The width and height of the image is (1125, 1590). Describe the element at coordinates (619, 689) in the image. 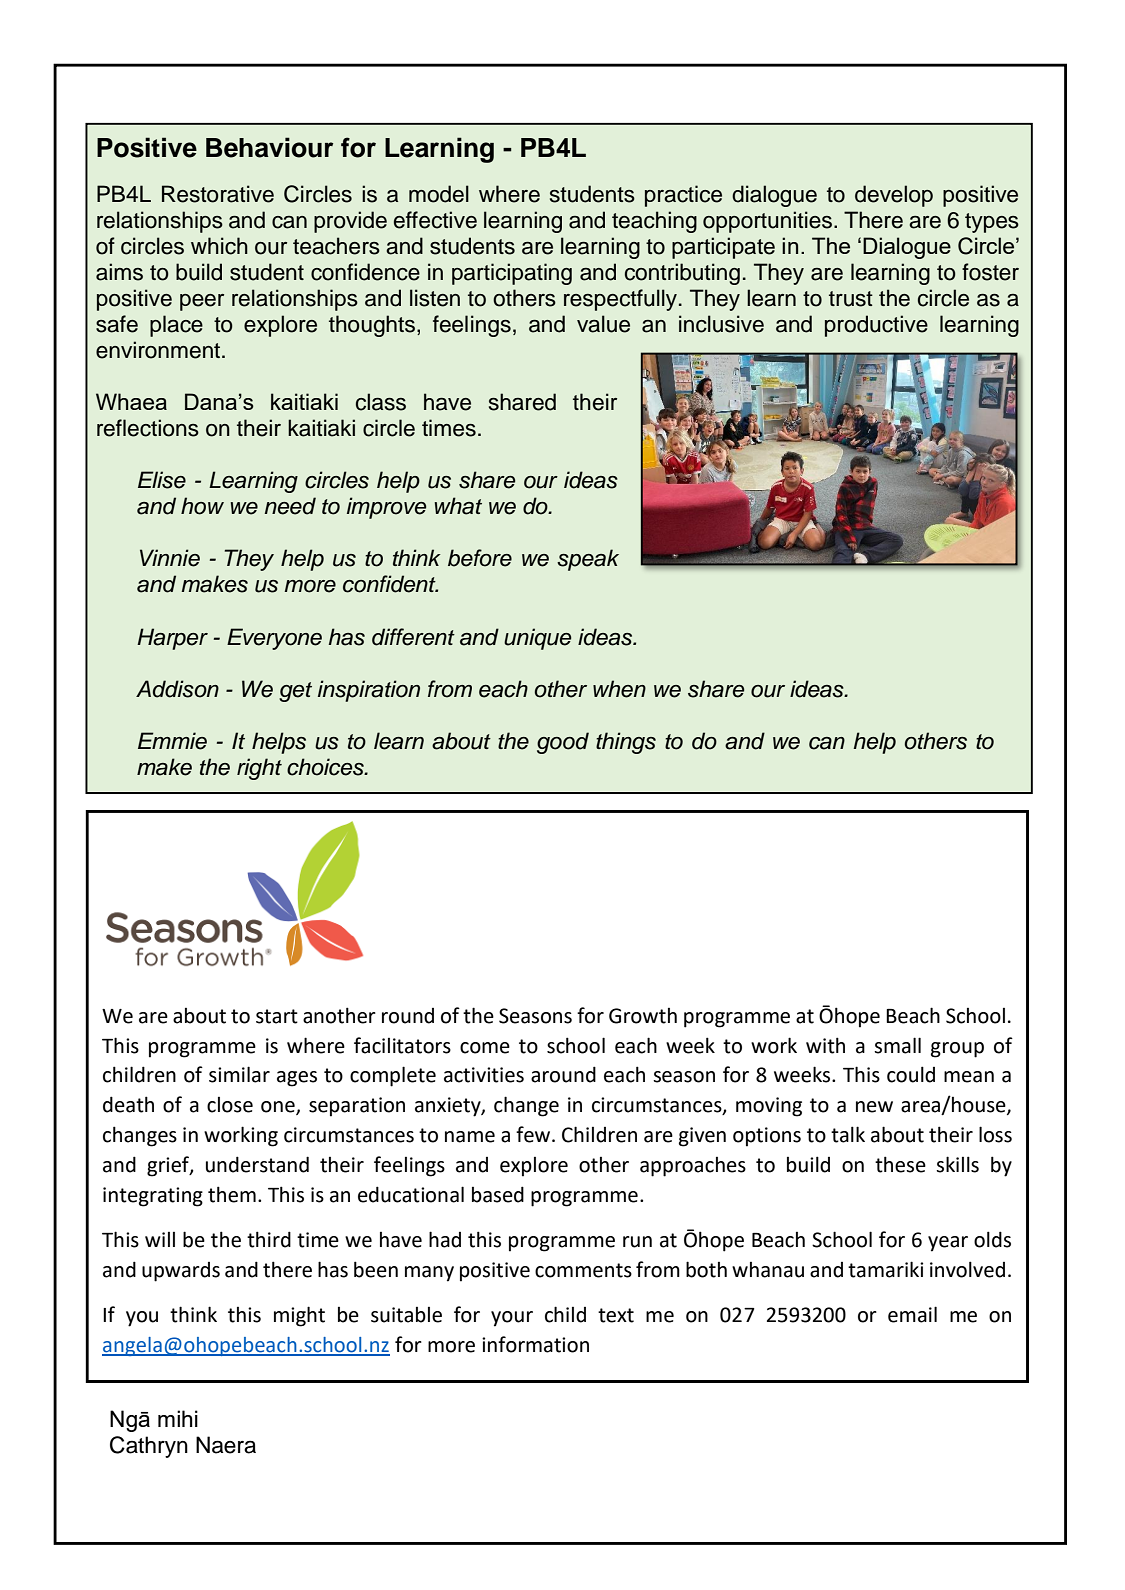

I see `when` at that location.
